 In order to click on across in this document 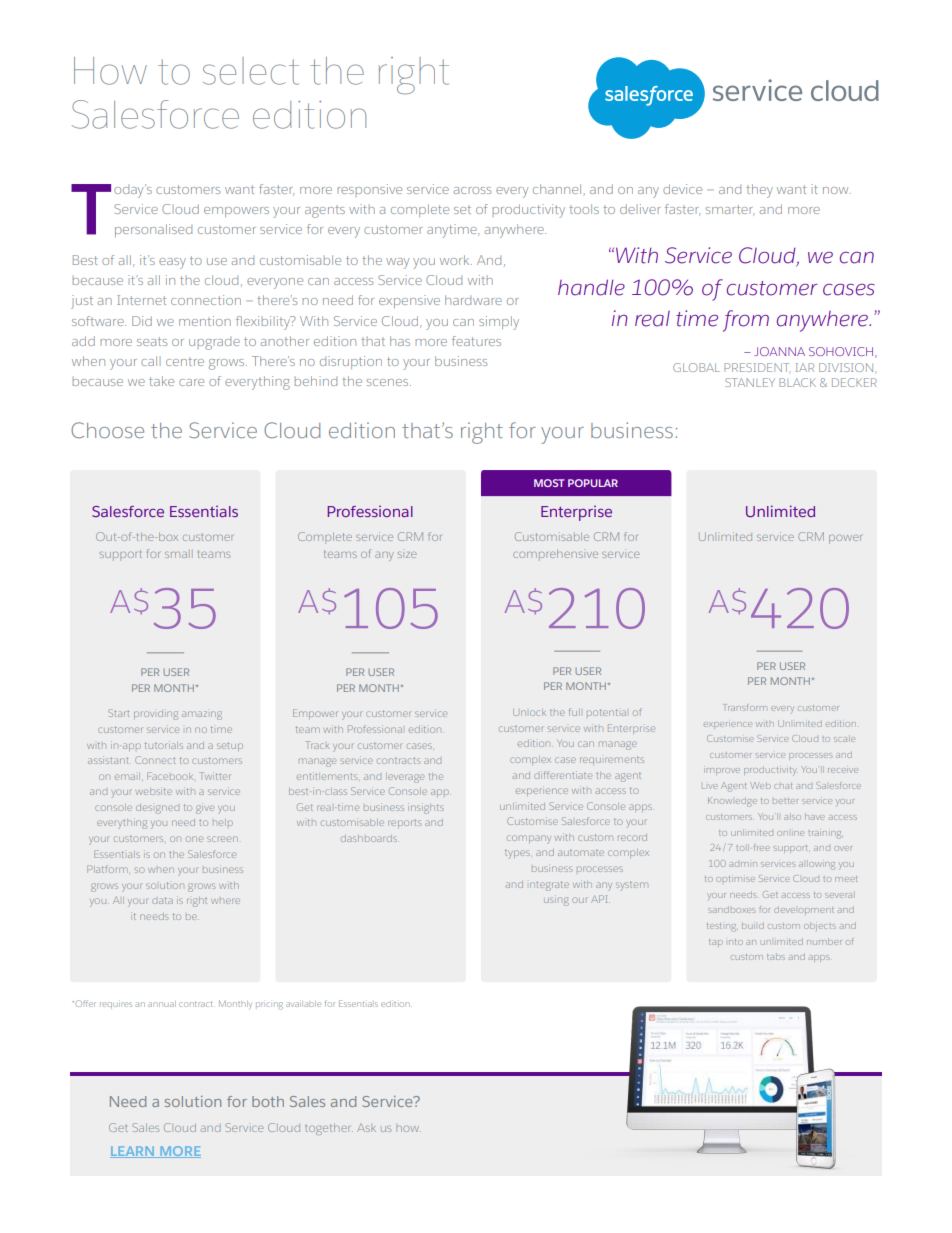, I will do `click(472, 190)`.
